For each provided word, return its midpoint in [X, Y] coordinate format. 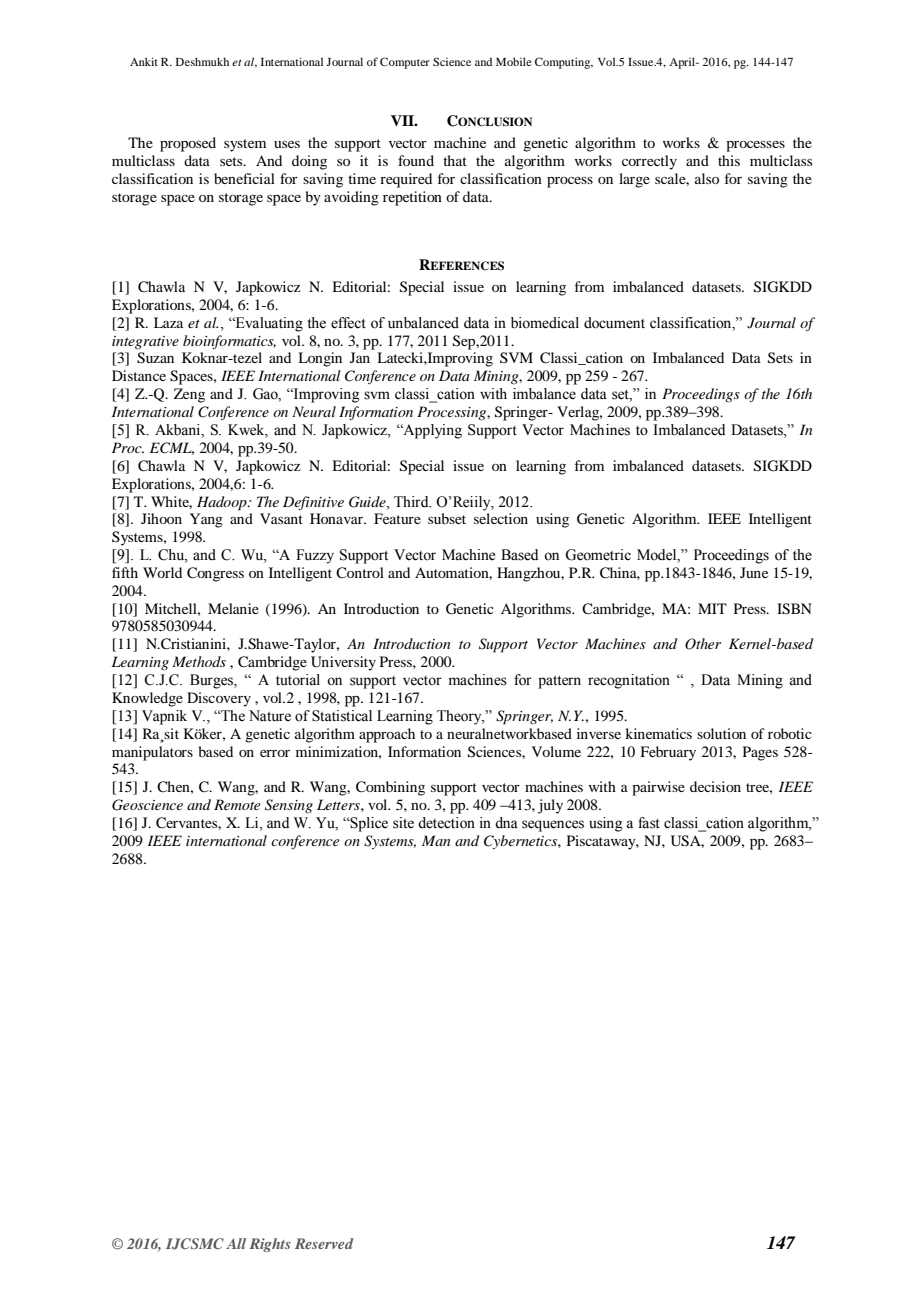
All [236, 1243]
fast [649, 823]
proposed [188, 144]
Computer [405, 63]
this [729, 160]
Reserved [324, 1243]
